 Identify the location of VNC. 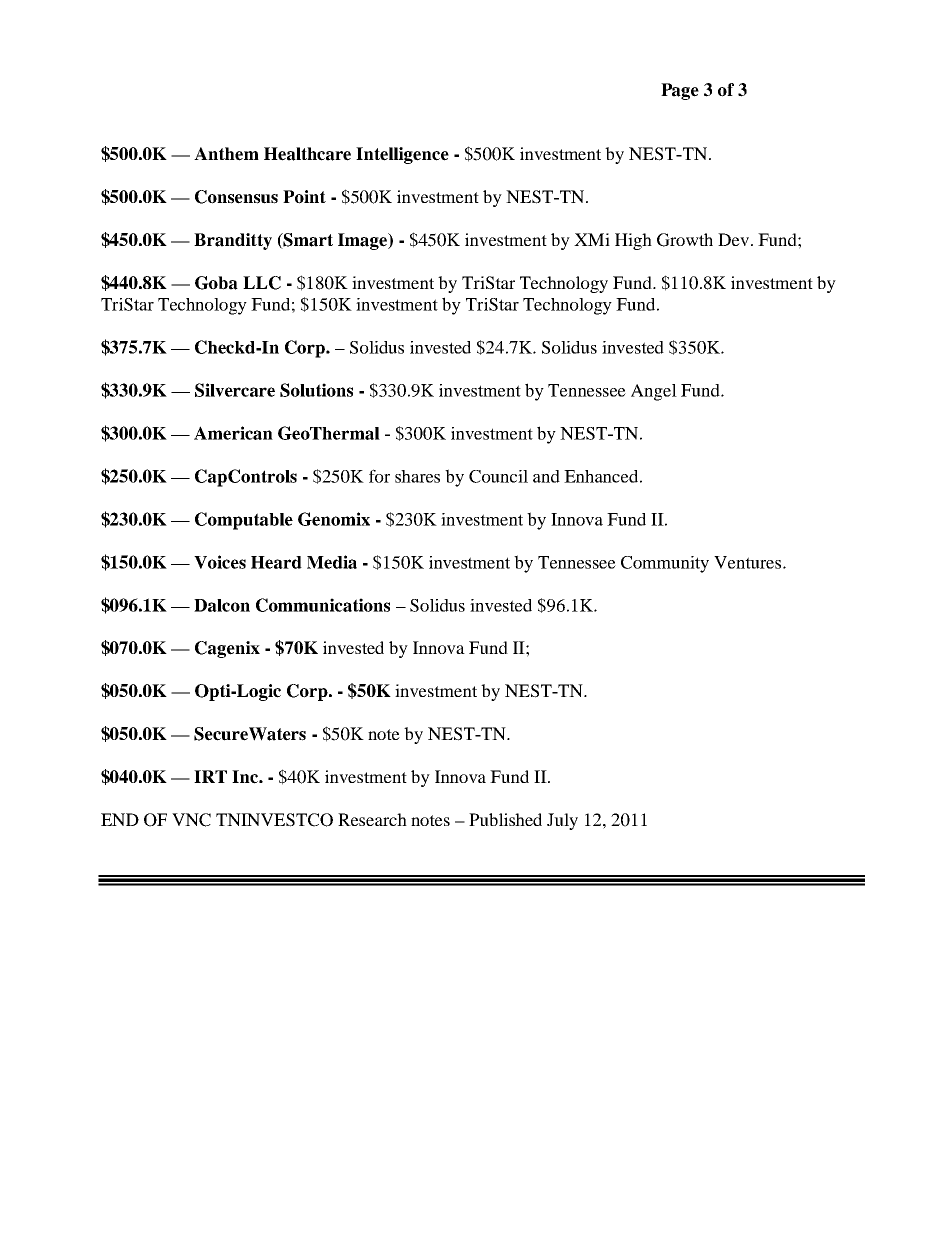
(191, 820).
